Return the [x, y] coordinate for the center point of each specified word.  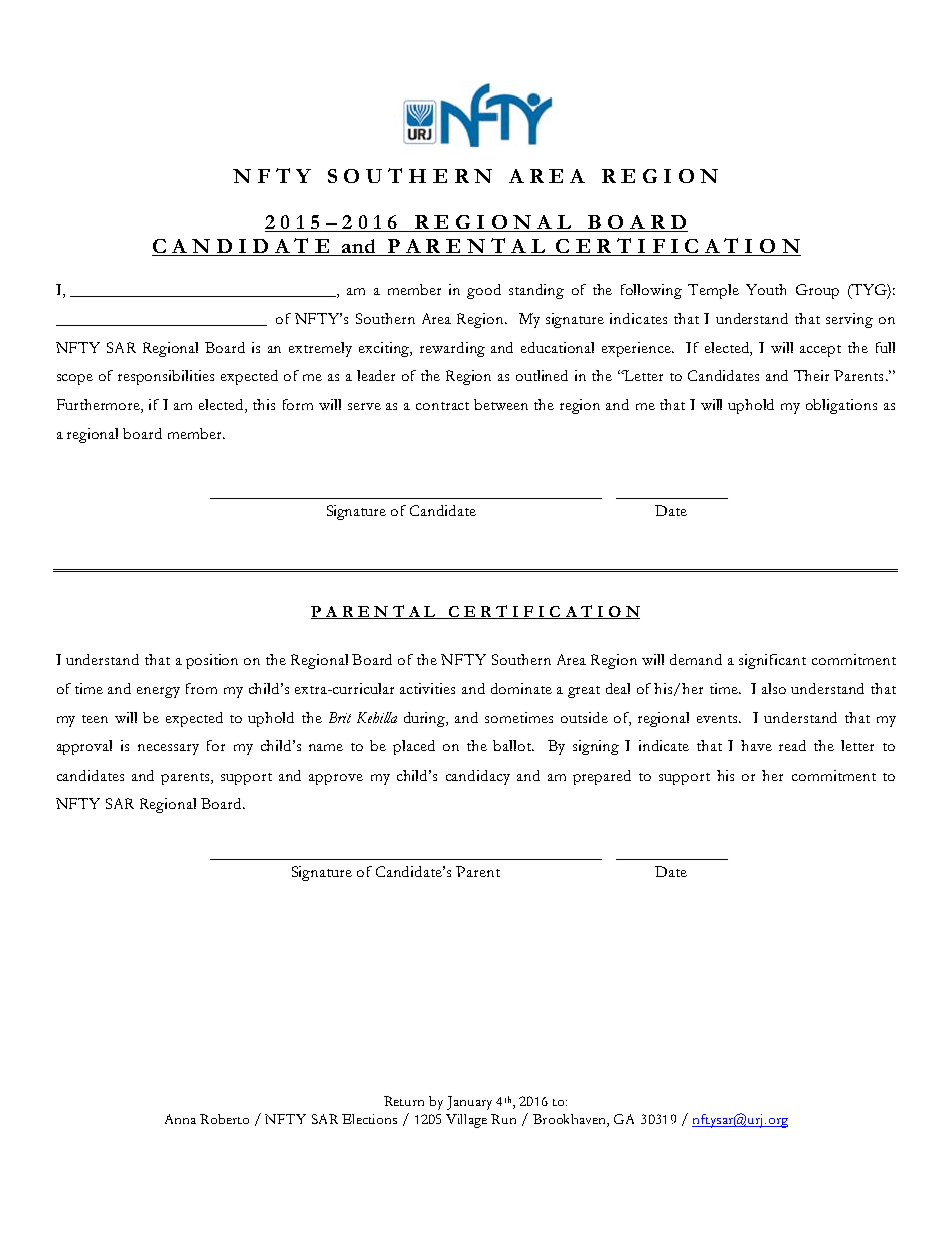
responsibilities [166, 377]
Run [503, 1119]
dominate [521, 688]
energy [158, 692]
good [484, 291]
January [469, 1103]
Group [817, 291]
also [774, 688]
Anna [180, 1119]
